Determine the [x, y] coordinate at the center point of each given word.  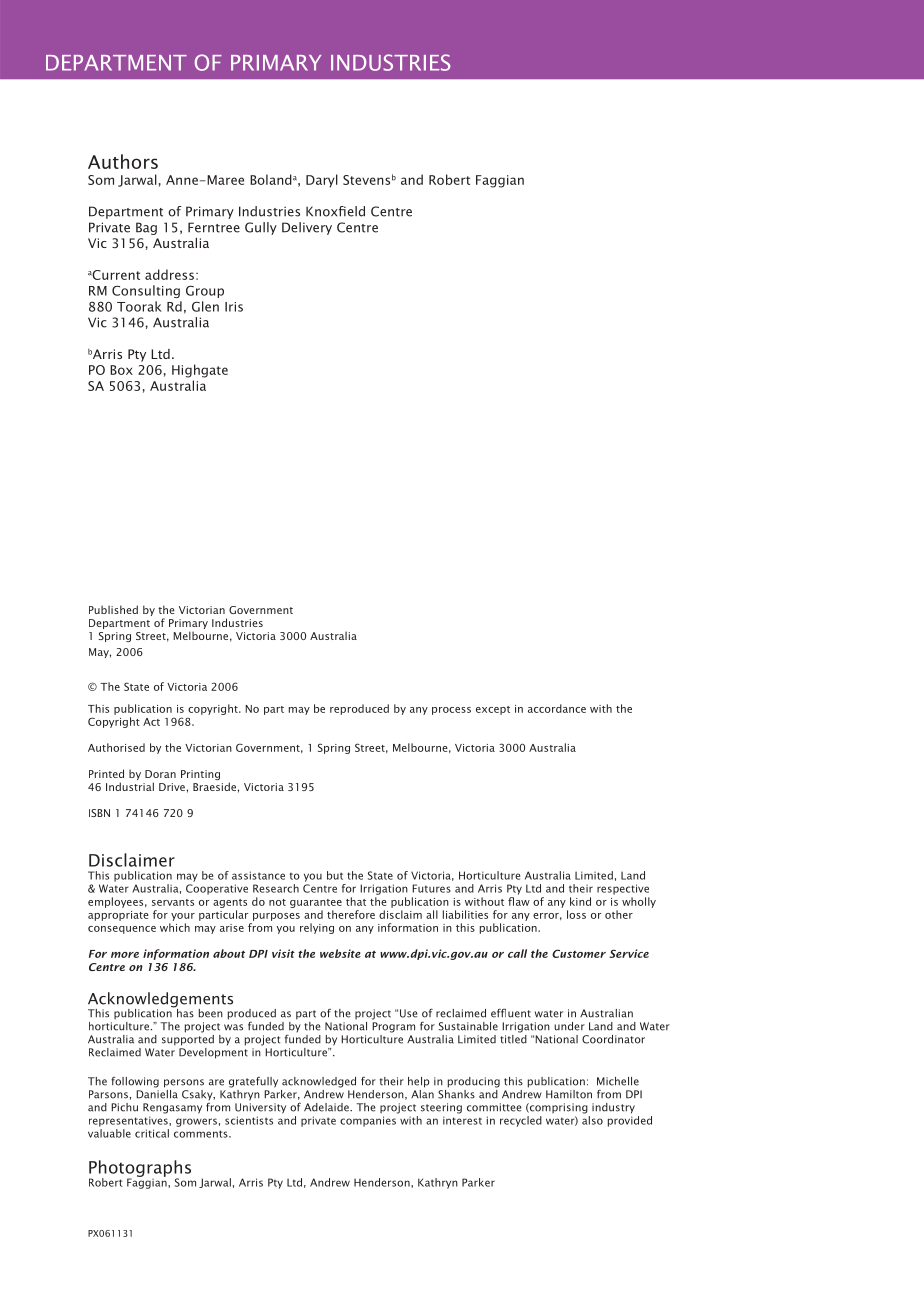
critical [152, 1133]
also [592, 1120]
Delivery [307, 228]
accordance [557, 708]
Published [113, 609]
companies [368, 1121]
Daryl [322, 181]
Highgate [200, 371]
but [335, 875]
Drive [172, 787]
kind [580, 901]
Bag [146, 228]
